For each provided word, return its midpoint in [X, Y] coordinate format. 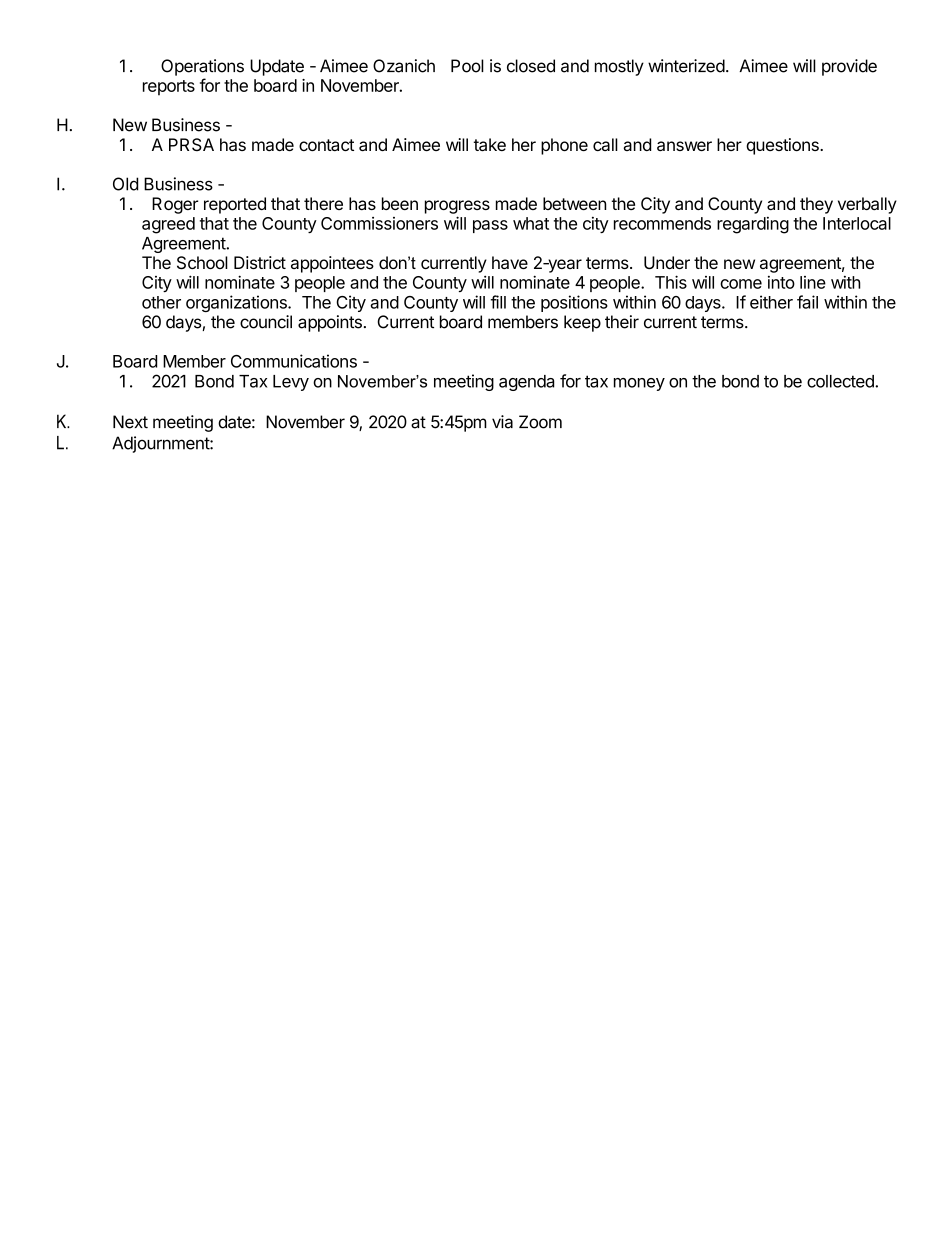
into [781, 282]
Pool [467, 66]
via [502, 422]
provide [849, 67]
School [202, 263]
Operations [202, 67]
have [510, 262]
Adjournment [161, 444]
